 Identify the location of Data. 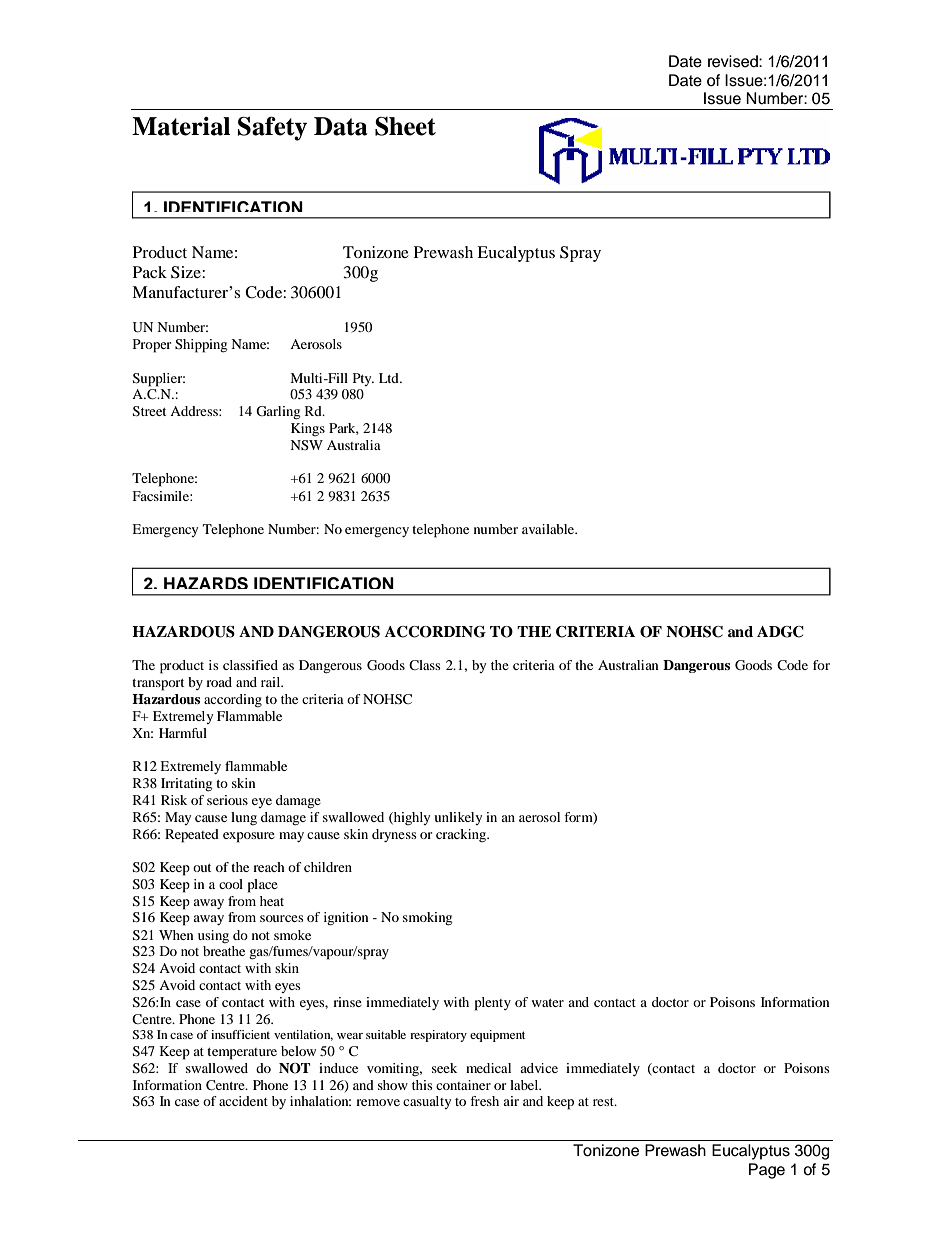
(341, 126).
